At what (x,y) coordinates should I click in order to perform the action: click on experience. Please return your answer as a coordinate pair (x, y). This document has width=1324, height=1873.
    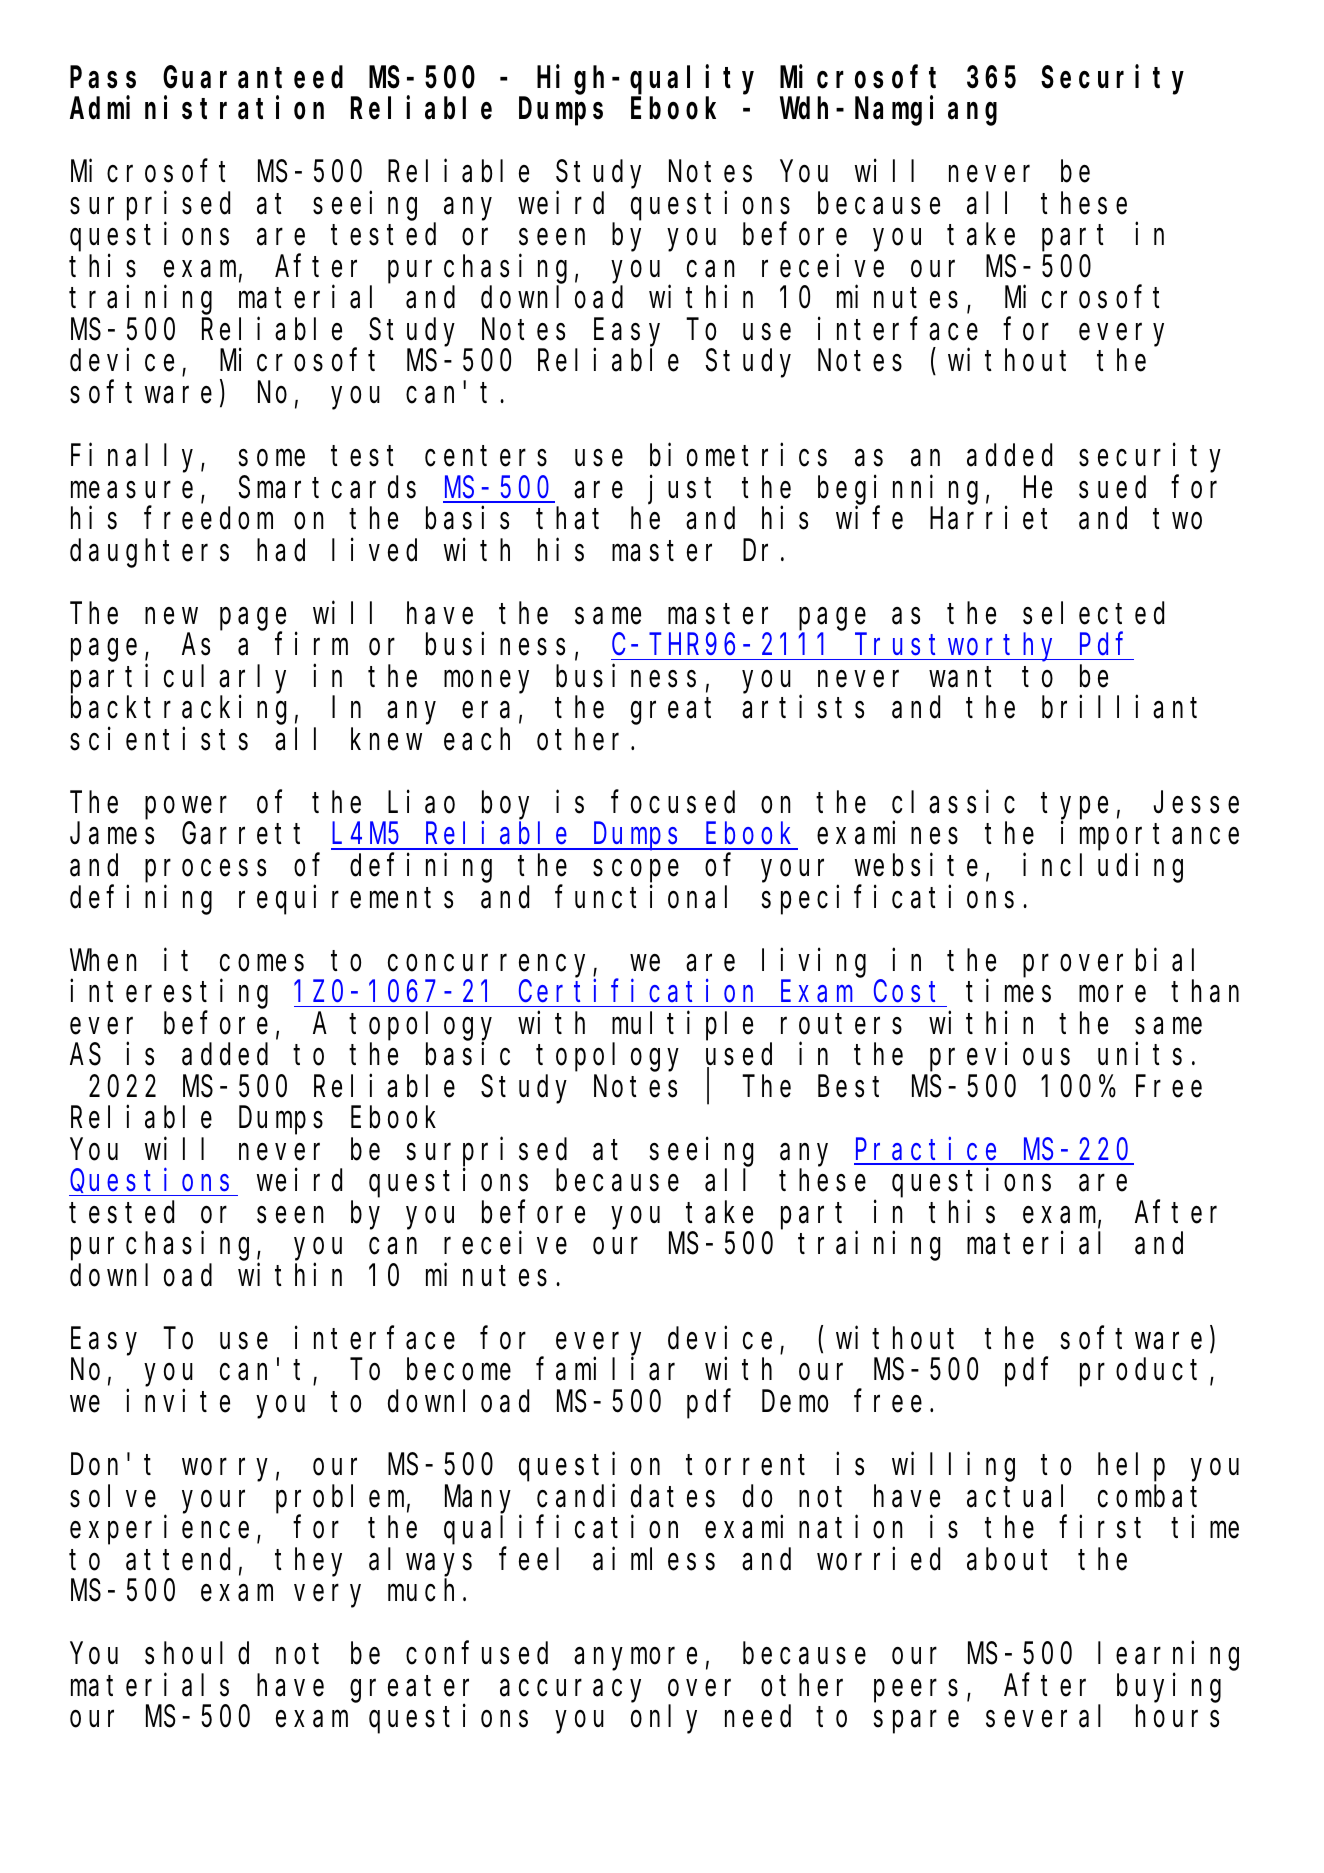
    Looking at the image, I should click on (159, 1530).
